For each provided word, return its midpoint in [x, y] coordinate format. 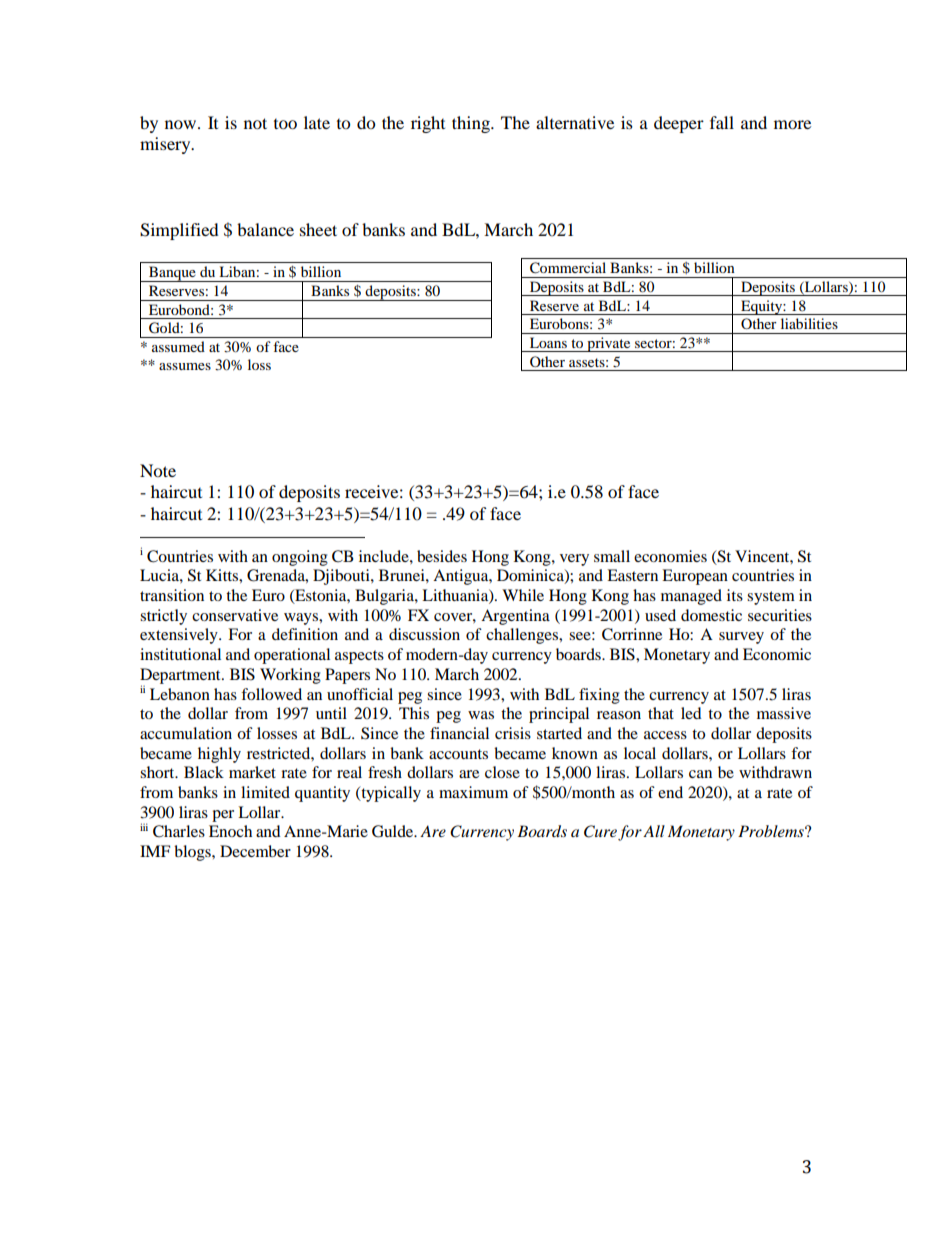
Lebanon [180, 694]
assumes [185, 366]
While [523, 595]
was [481, 715]
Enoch [230, 831]
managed [691, 597]
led [691, 713]
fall [722, 122]
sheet [318, 229]
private [609, 344]
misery [166, 145]
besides [442, 556]
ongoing [300, 558]
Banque [172, 274]
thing [472, 124]
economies [670, 556]
